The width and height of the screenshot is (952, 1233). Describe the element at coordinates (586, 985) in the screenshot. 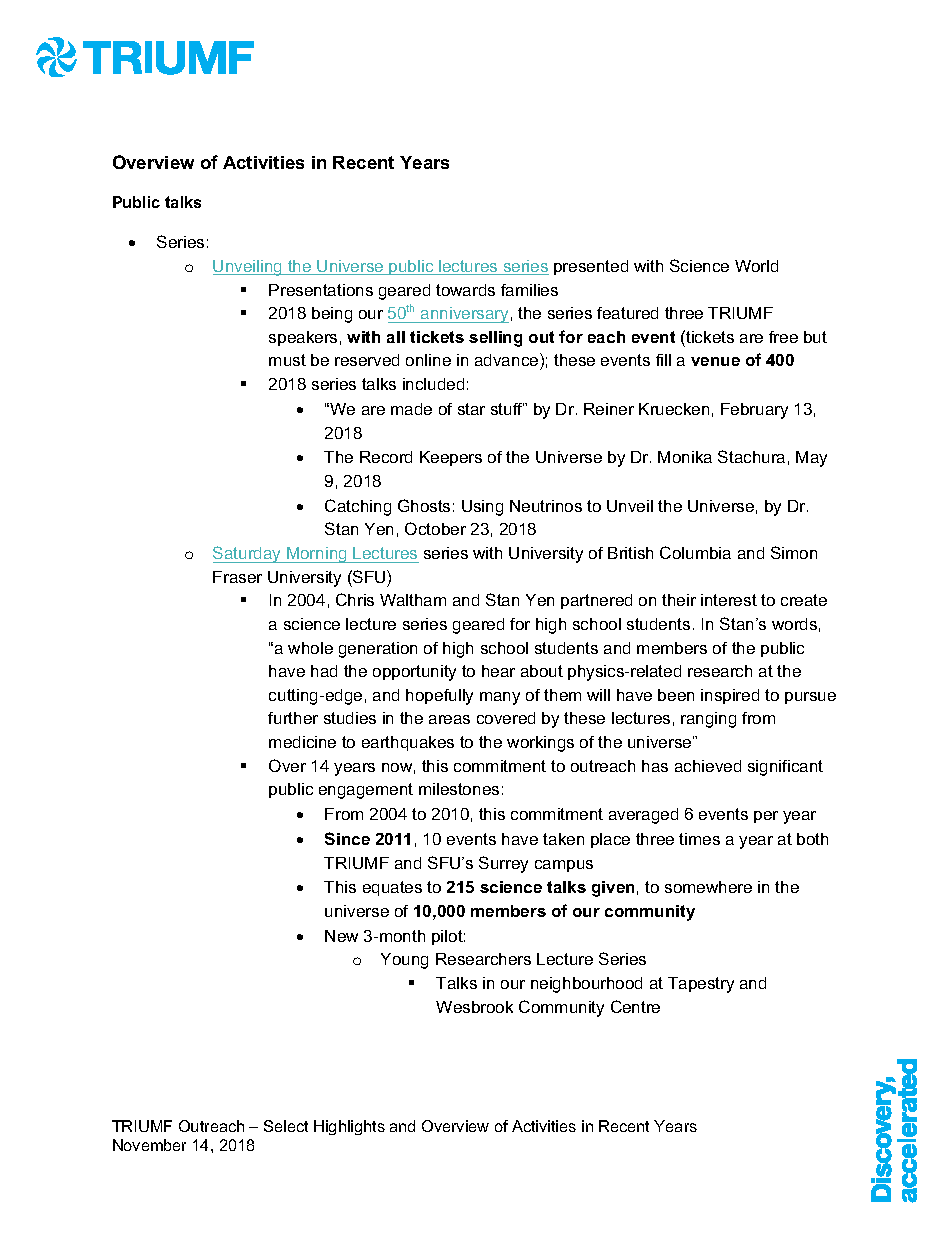

I see `neighbourhood` at that location.
